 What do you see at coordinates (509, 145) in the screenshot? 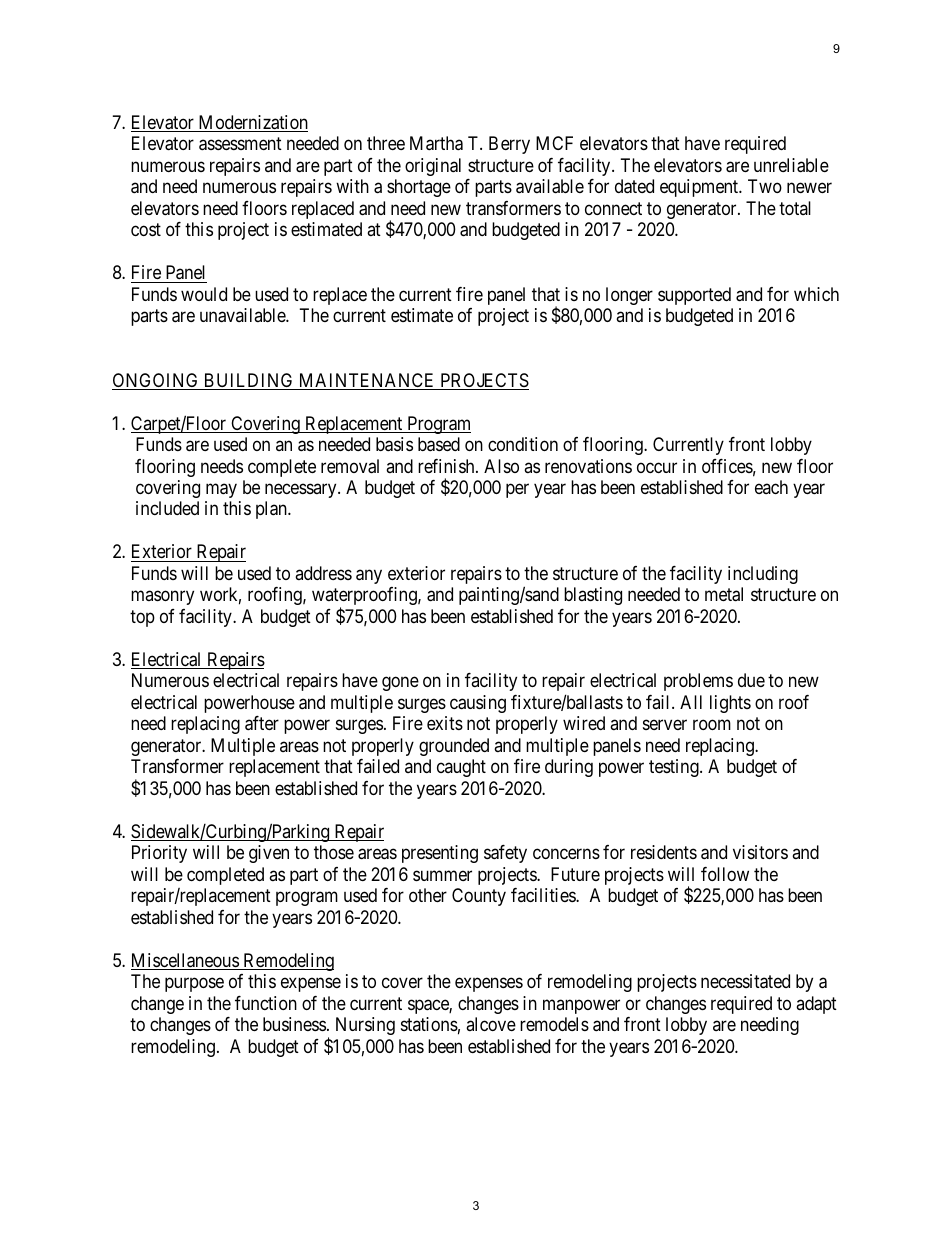
I see `Berry` at bounding box center [509, 145].
